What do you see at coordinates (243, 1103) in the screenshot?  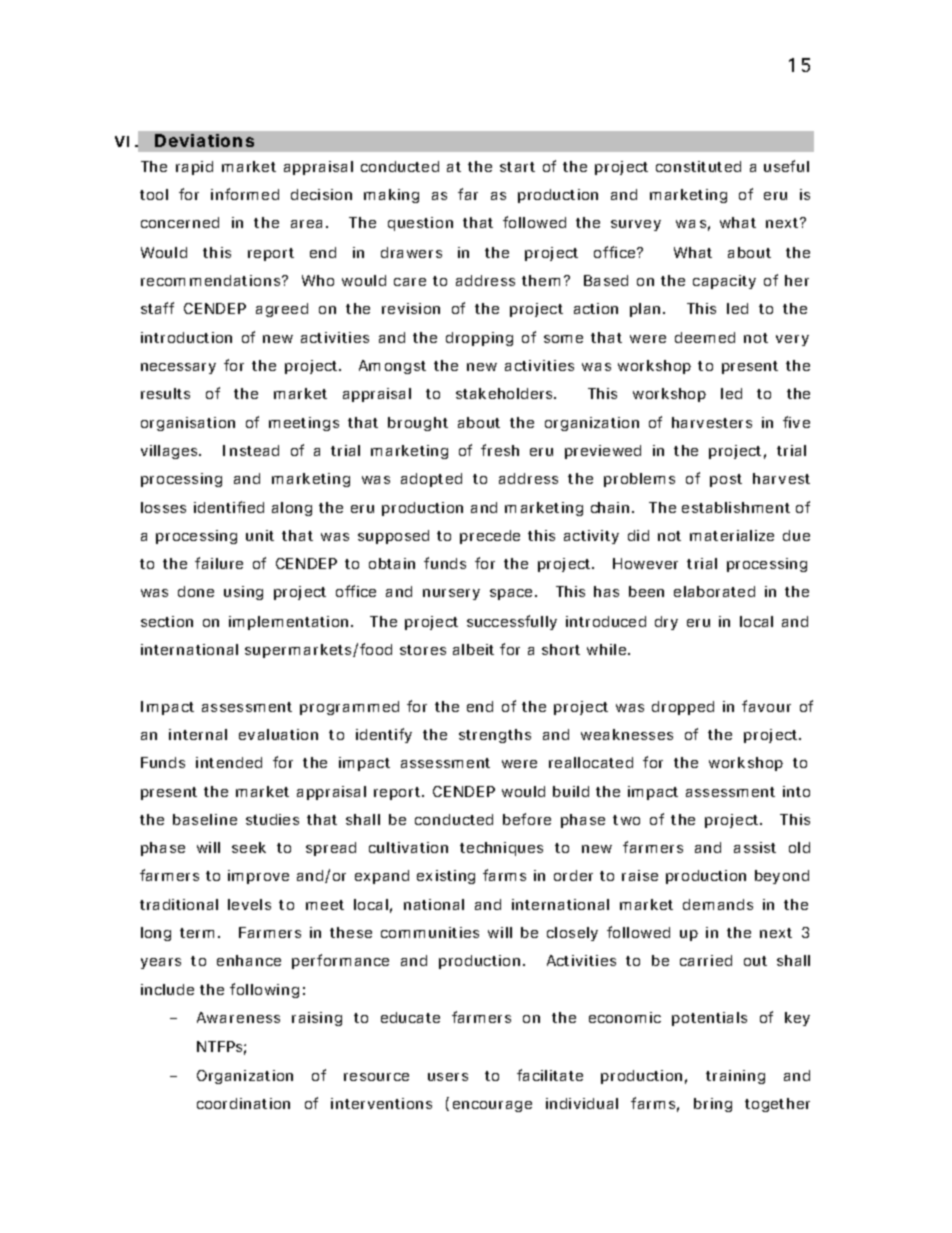 I see `coordination` at bounding box center [243, 1103].
